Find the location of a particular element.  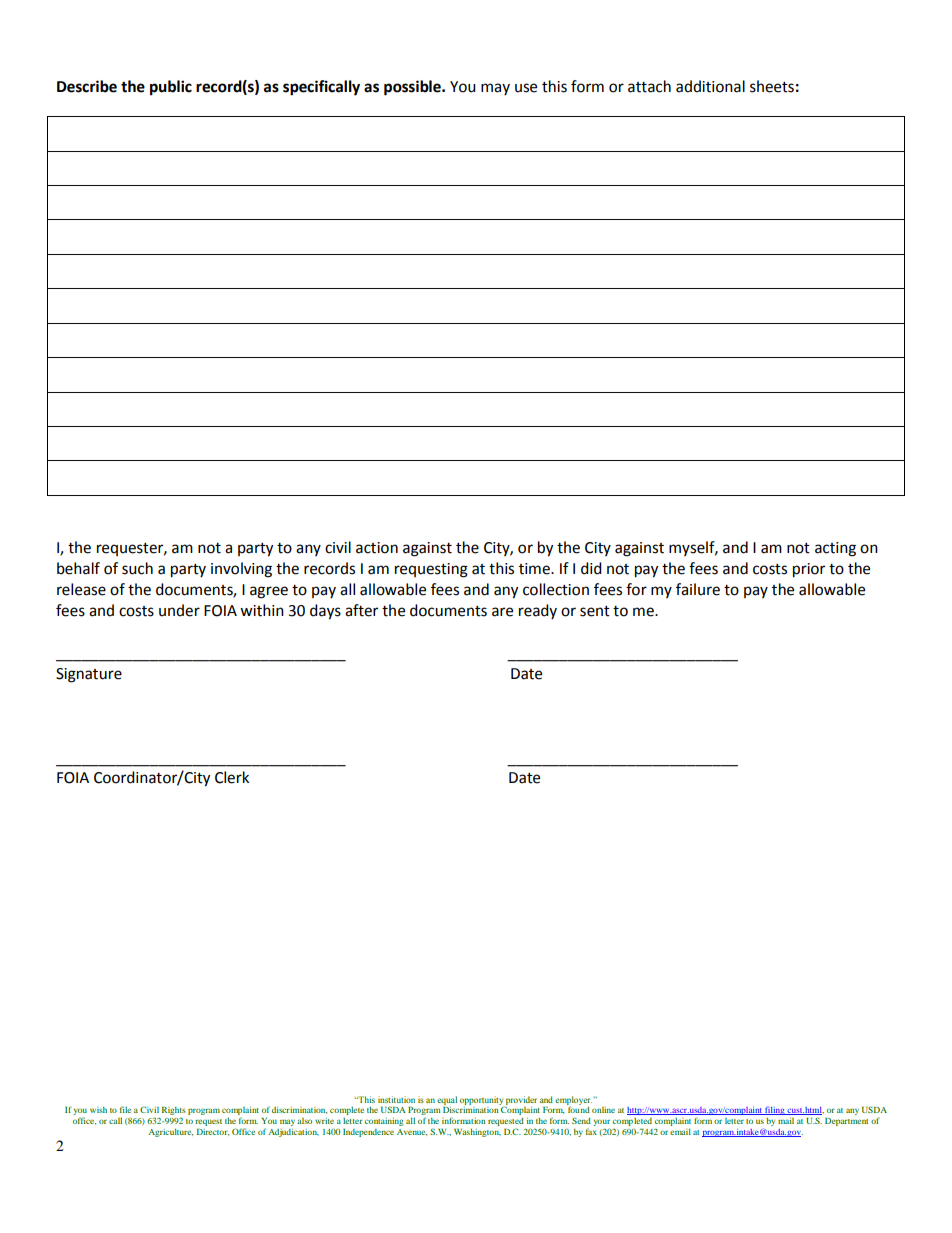

action is located at coordinates (377, 548).
